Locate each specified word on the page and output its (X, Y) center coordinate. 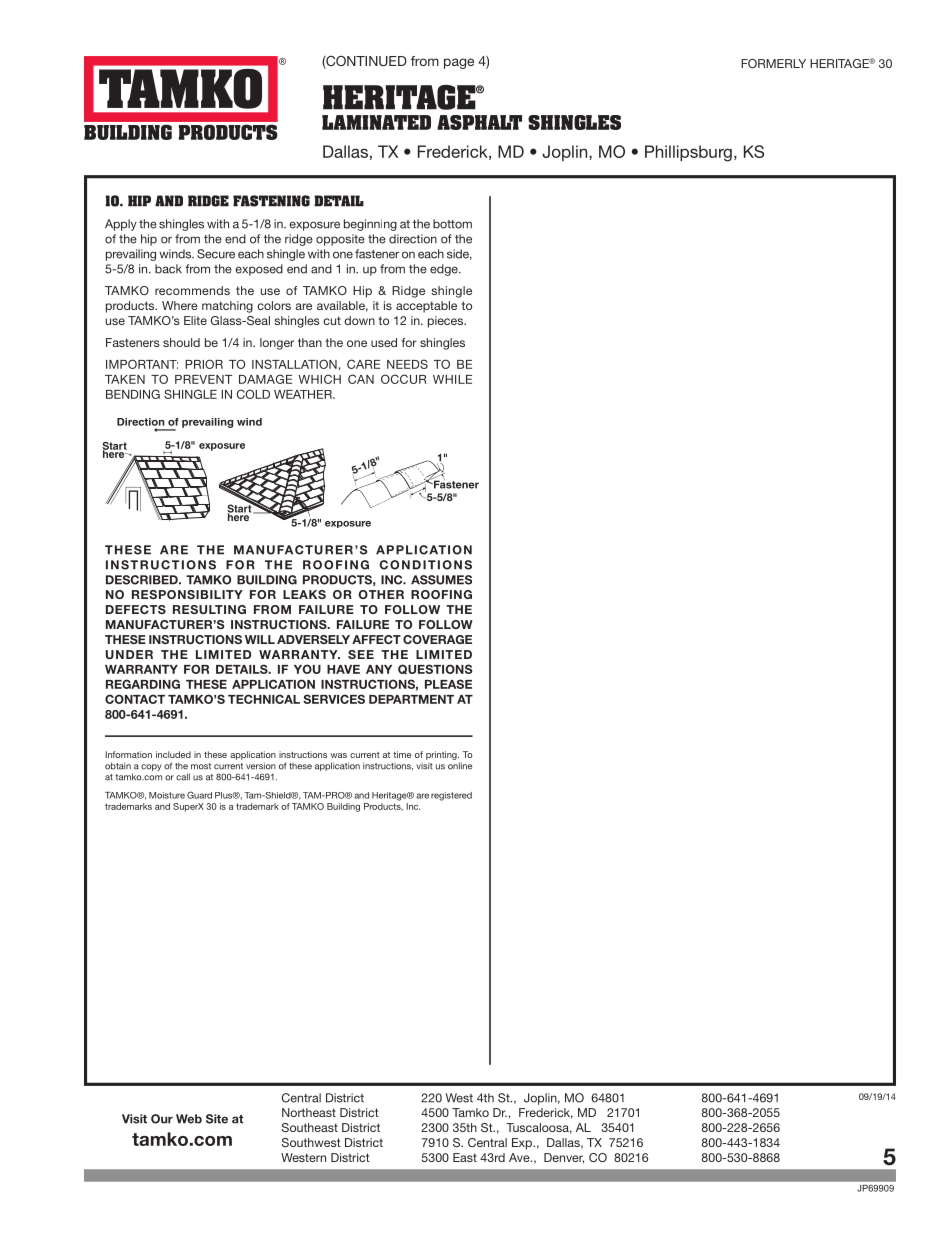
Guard (199, 795)
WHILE (452, 379)
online (460, 766)
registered (451, 796)
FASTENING (271, 201)
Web (189, 1119)
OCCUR (403, 379)
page (459, 63)
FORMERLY (773, 63)
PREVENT (203, 379)
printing (442, 755)
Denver (564, 1158)
